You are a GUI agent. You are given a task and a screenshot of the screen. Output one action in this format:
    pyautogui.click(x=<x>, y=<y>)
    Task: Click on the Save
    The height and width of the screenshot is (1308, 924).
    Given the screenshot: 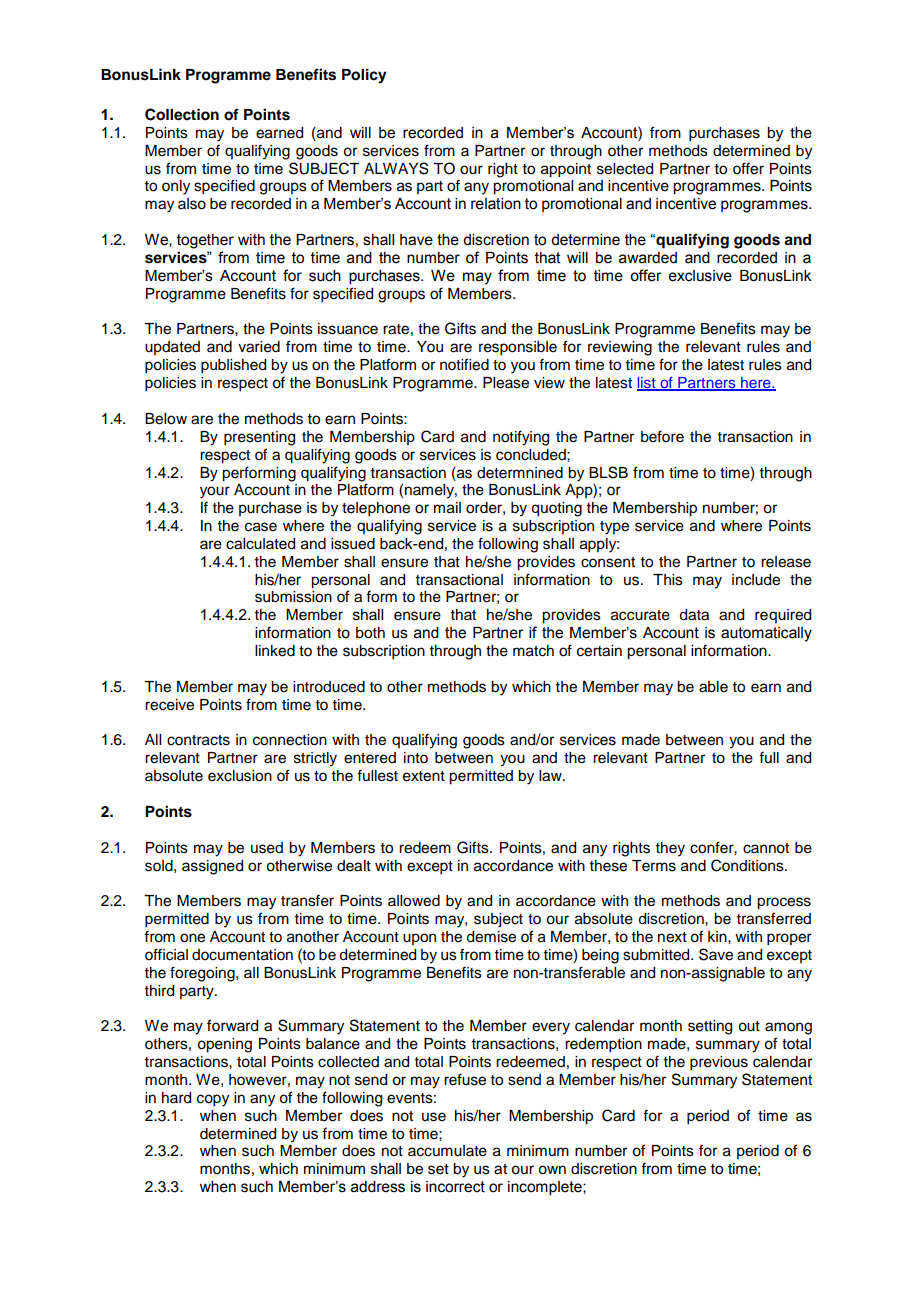 What is the action you would take?
    pyautogui.click(x=716, y=954)
